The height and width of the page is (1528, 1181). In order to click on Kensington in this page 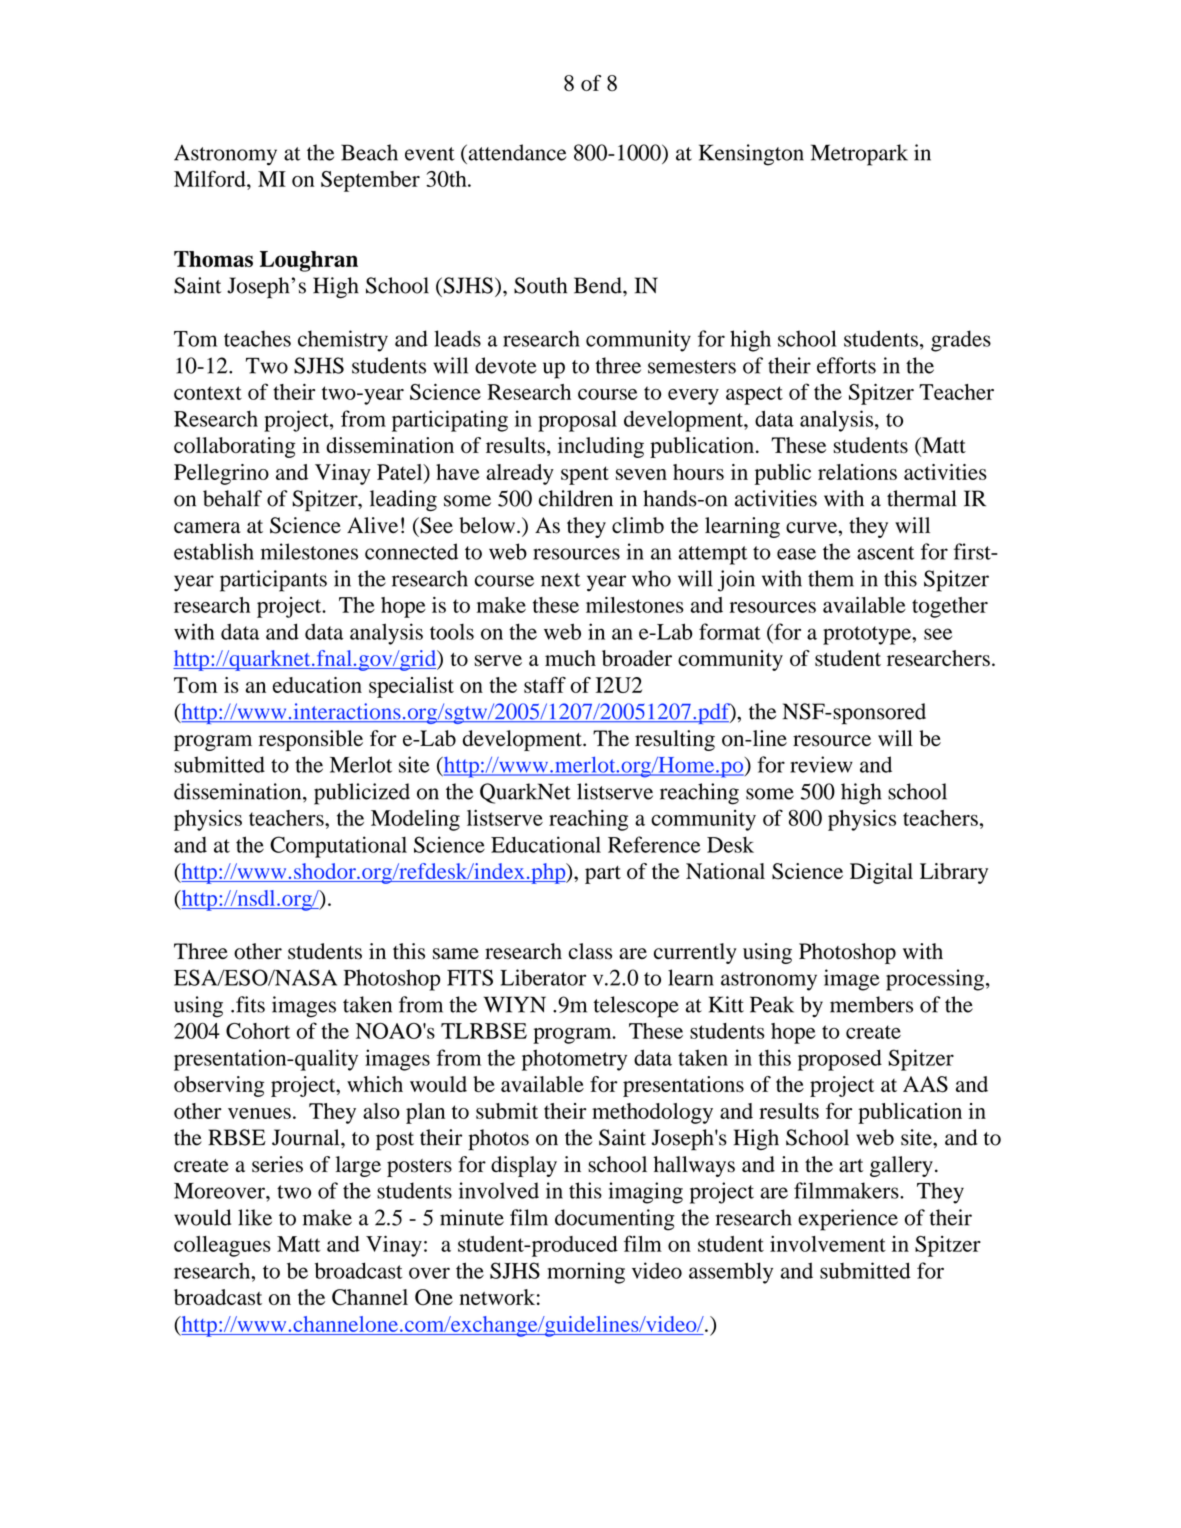, I will do `click(751, 155)`.
